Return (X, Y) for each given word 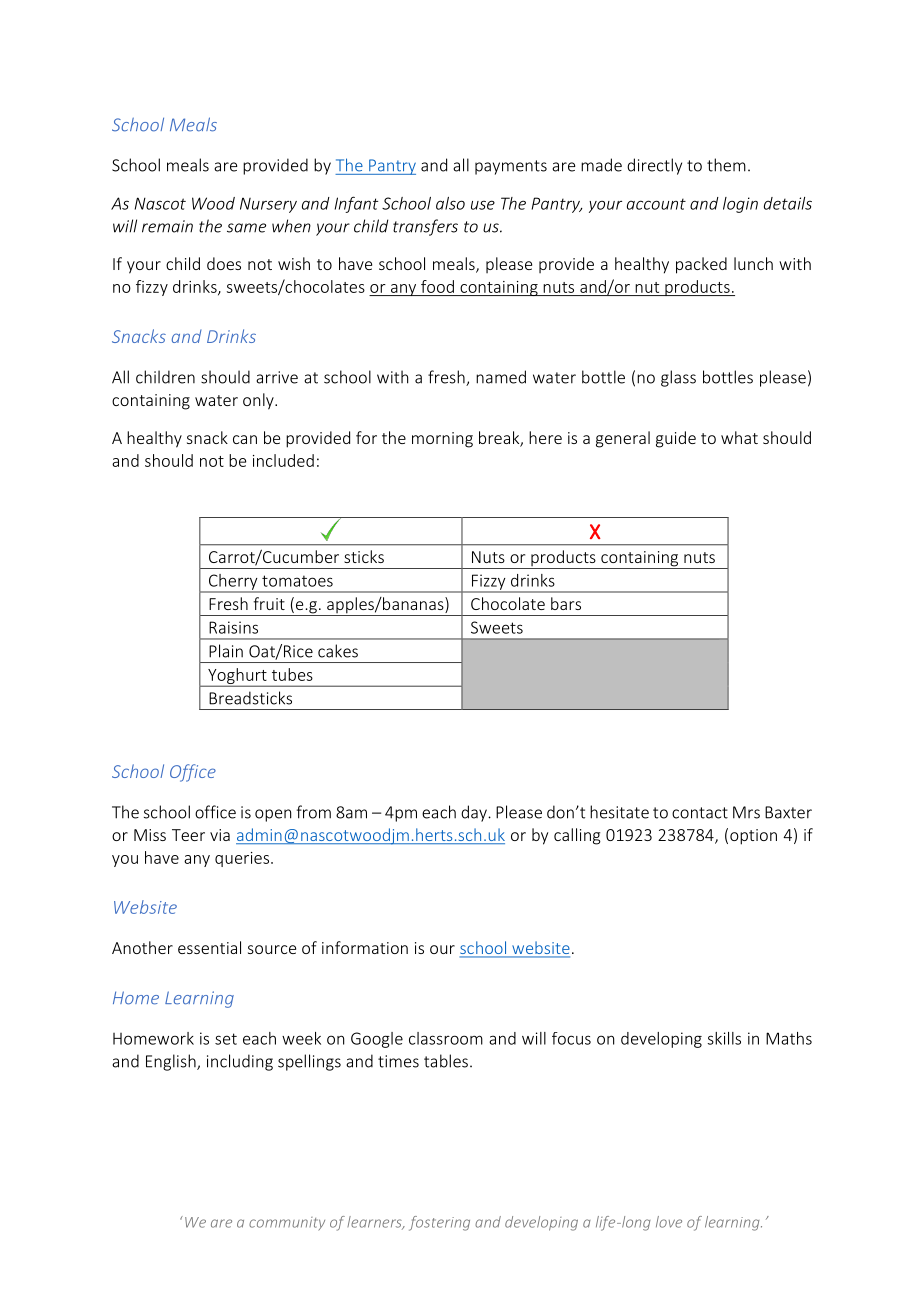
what (739, 437)
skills (724, 1038)
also (450, 203)
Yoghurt (237, 677)
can (245, 439)
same (246, 228)
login (740, 205)
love (669, 1222)
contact (700, 813)
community (287, 1224)
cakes (338, 651)
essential (209, 947)
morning (442, 440)
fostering (439, 1223)
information (365, 947)
